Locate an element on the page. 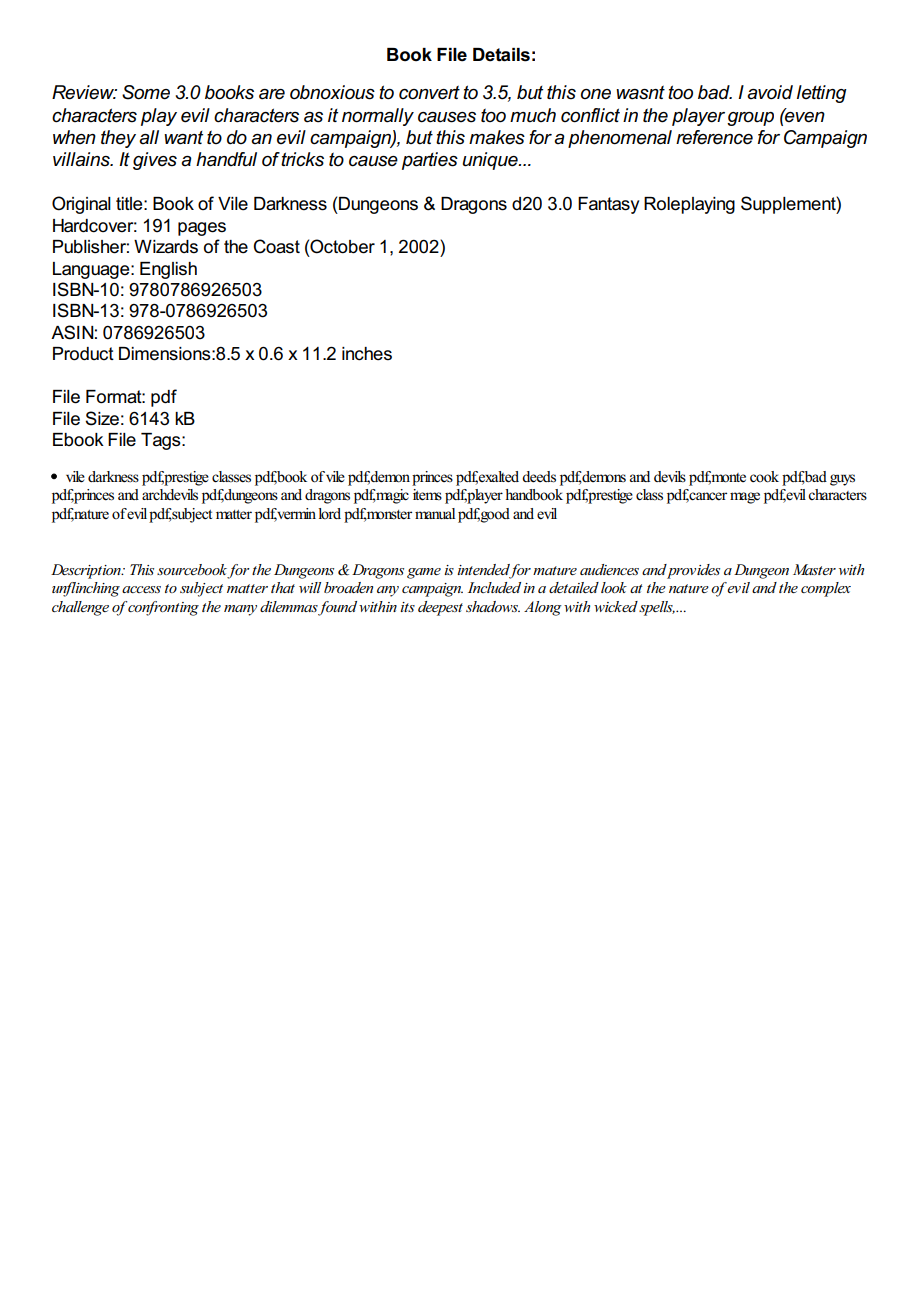 The width and height of the page is (924, 1308). Details is located at coordinates (501, 55).
